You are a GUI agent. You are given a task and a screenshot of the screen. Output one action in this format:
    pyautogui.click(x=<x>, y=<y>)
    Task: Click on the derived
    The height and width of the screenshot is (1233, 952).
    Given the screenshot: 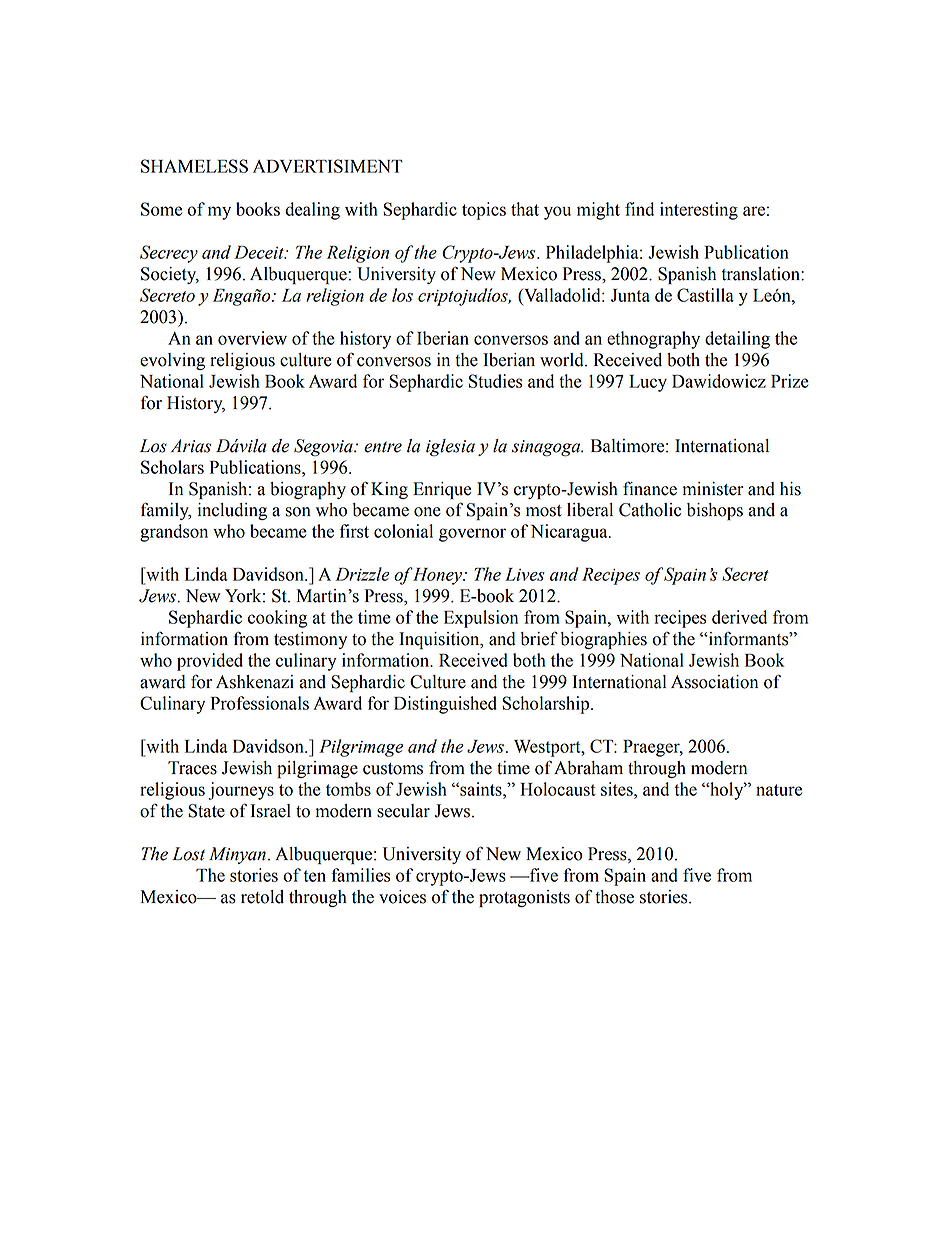 What is the action you would take?
    pyautogui.click(x=739, y=617)
